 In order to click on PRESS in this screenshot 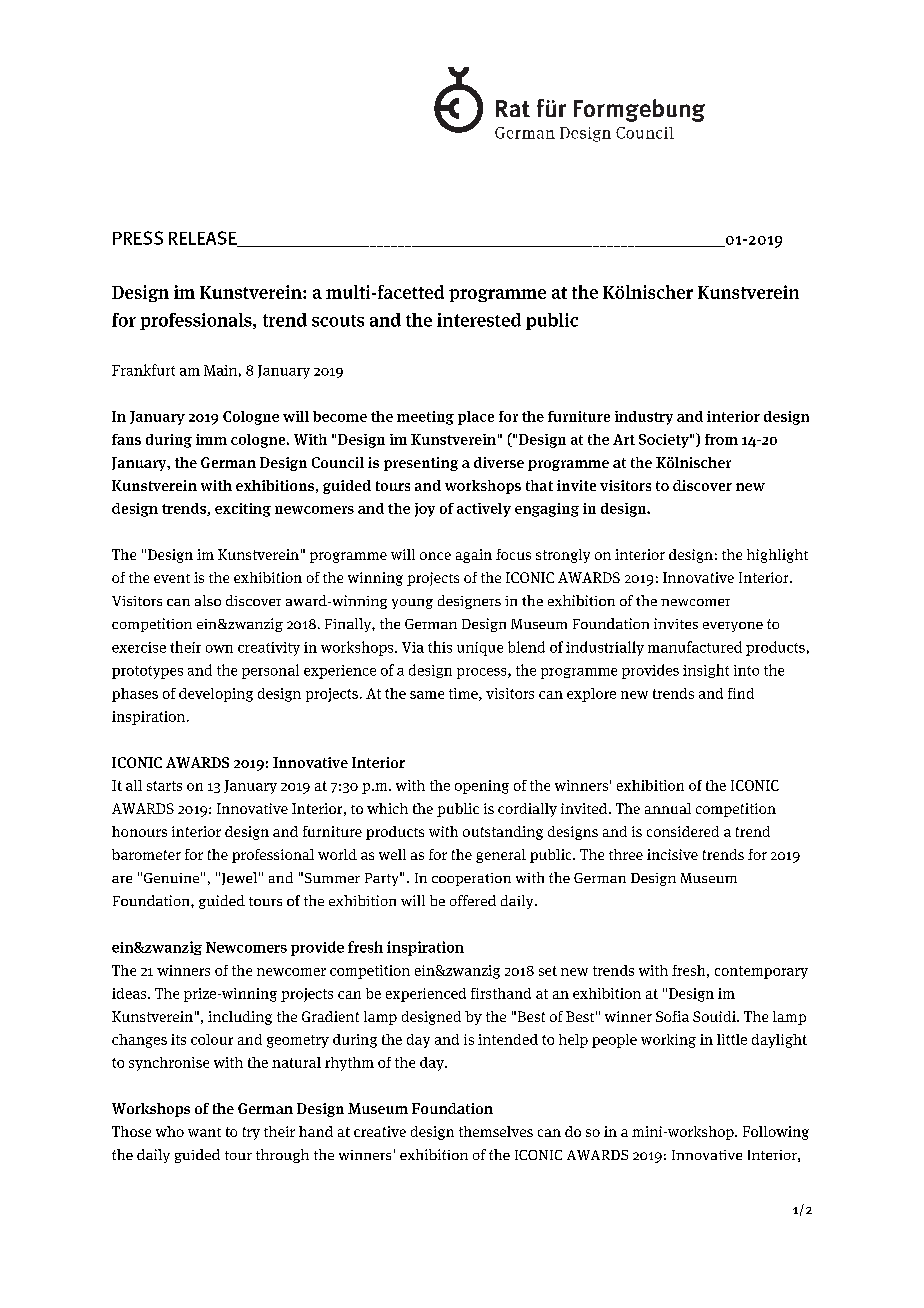, I will do `click(138, 238)`.
